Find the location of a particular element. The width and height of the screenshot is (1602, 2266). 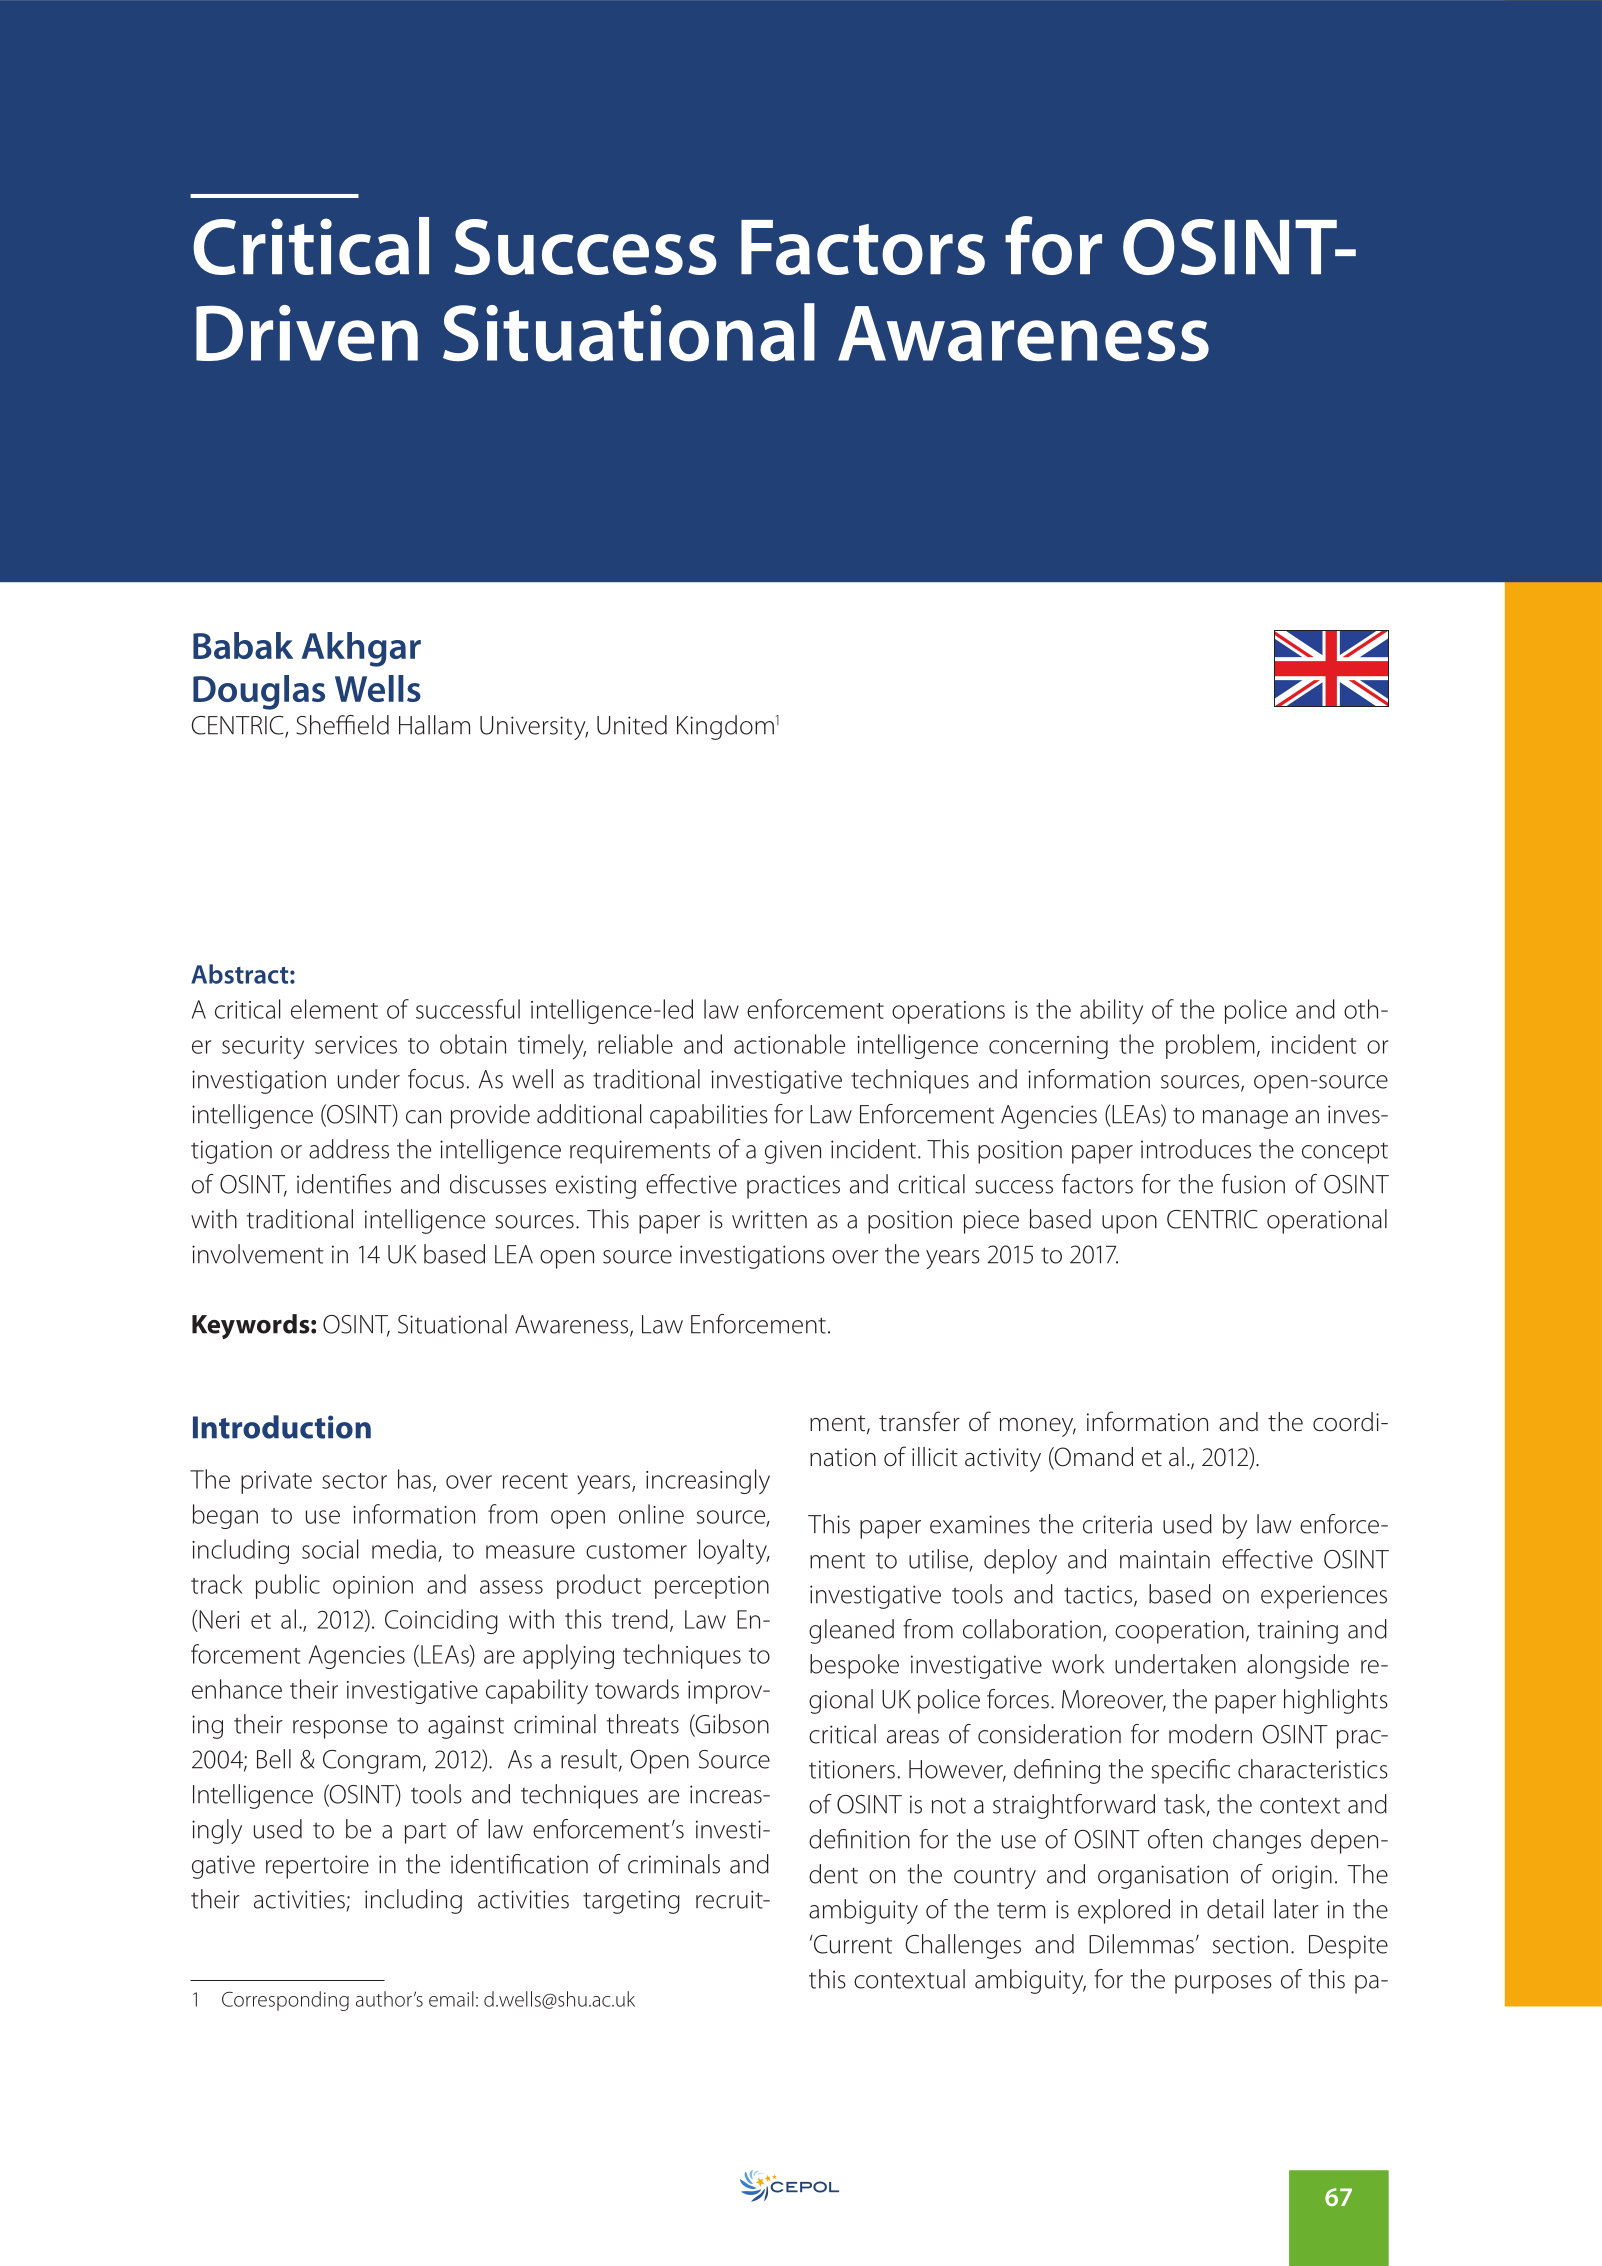

upon is located at coordinates (1129, 1224).
